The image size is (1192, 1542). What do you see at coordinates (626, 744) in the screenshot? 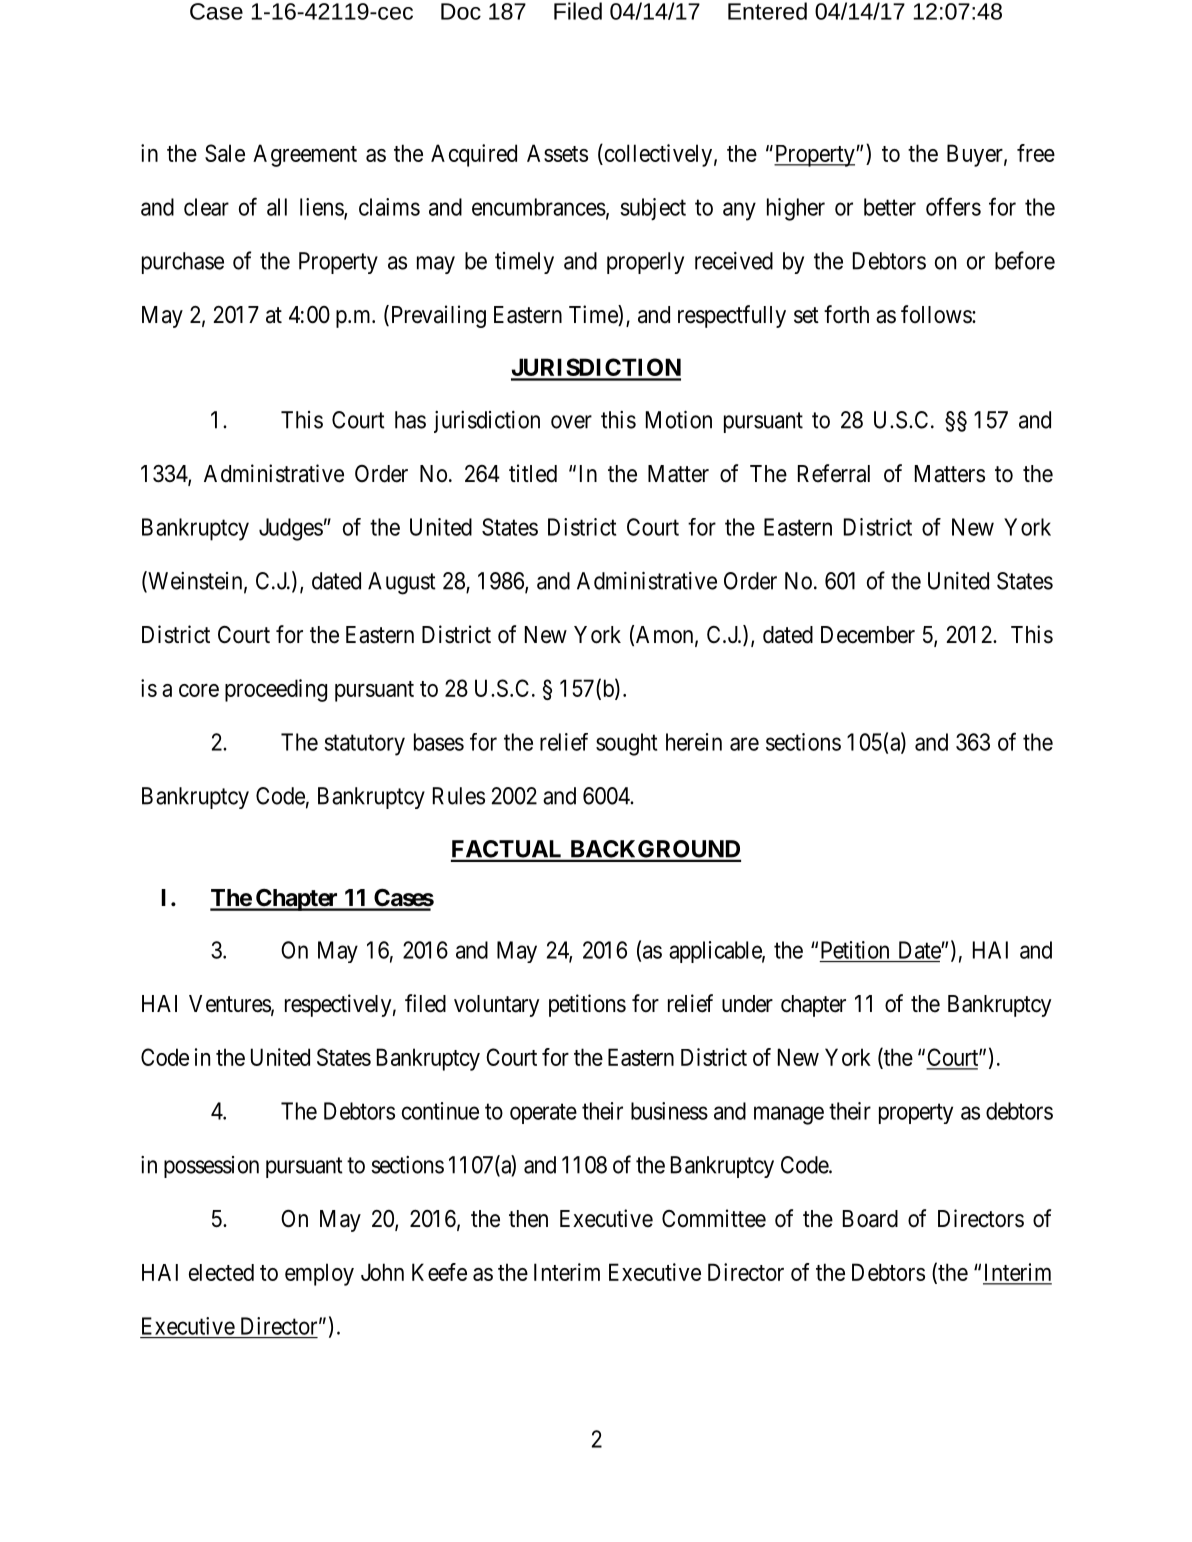
I see `sought` at bounding box center [626, 744].
